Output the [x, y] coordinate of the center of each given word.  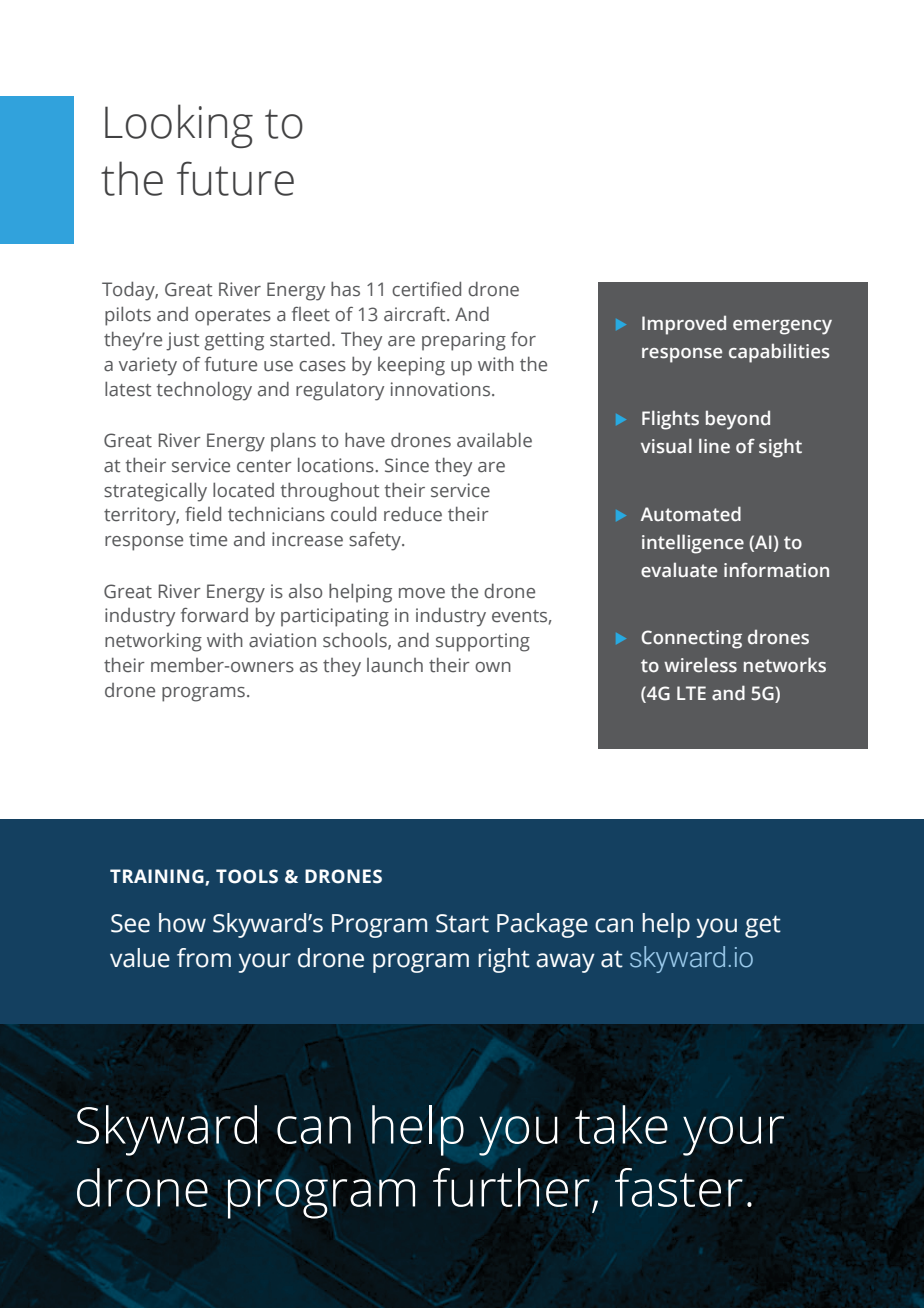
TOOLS [247, 876]
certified [426, 289]
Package [542, 925]
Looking [179, 126]
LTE [691, 693]
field [203, 514]
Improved [684, 325]
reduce [413, 514]
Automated [691, 514]
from [204, 958]
